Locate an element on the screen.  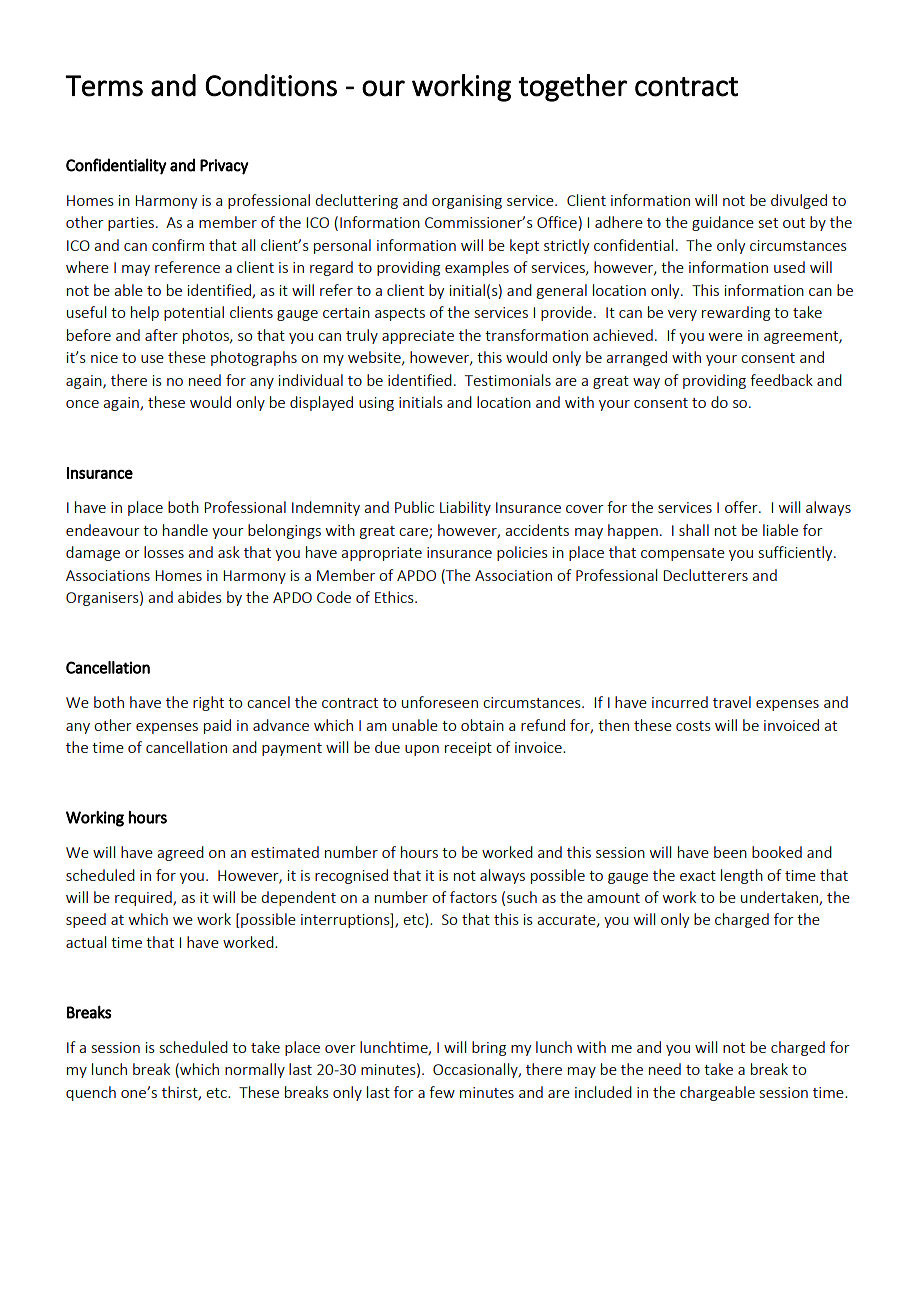
few is located at coordinates (442, 1092).
